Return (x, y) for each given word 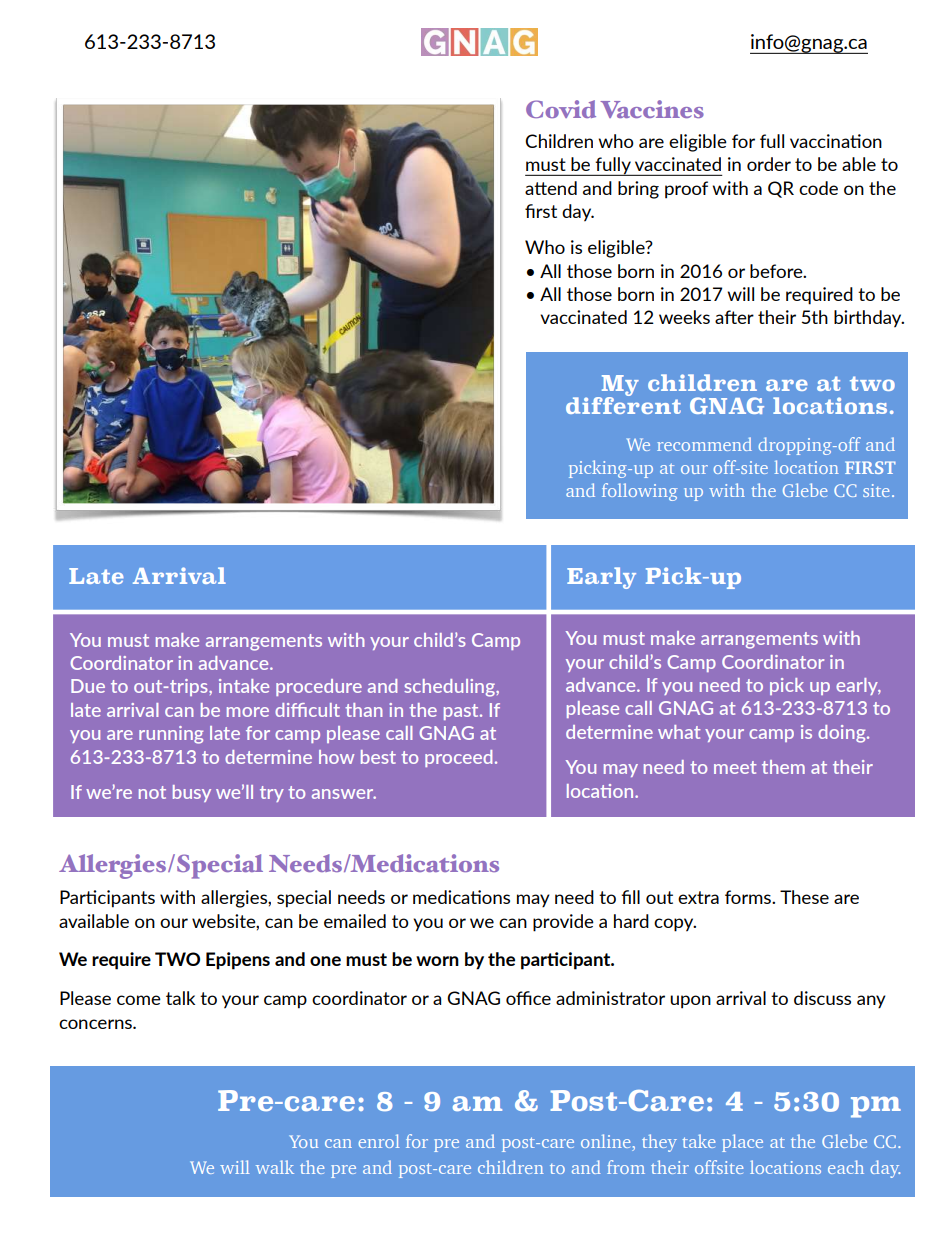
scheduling (450, 688)
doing (843, 734)
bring (638, 190)
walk (275, 1167)
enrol (379, 1141)
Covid (561, 109)
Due (88, 686)
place (742, 1143)
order (769, 164)
